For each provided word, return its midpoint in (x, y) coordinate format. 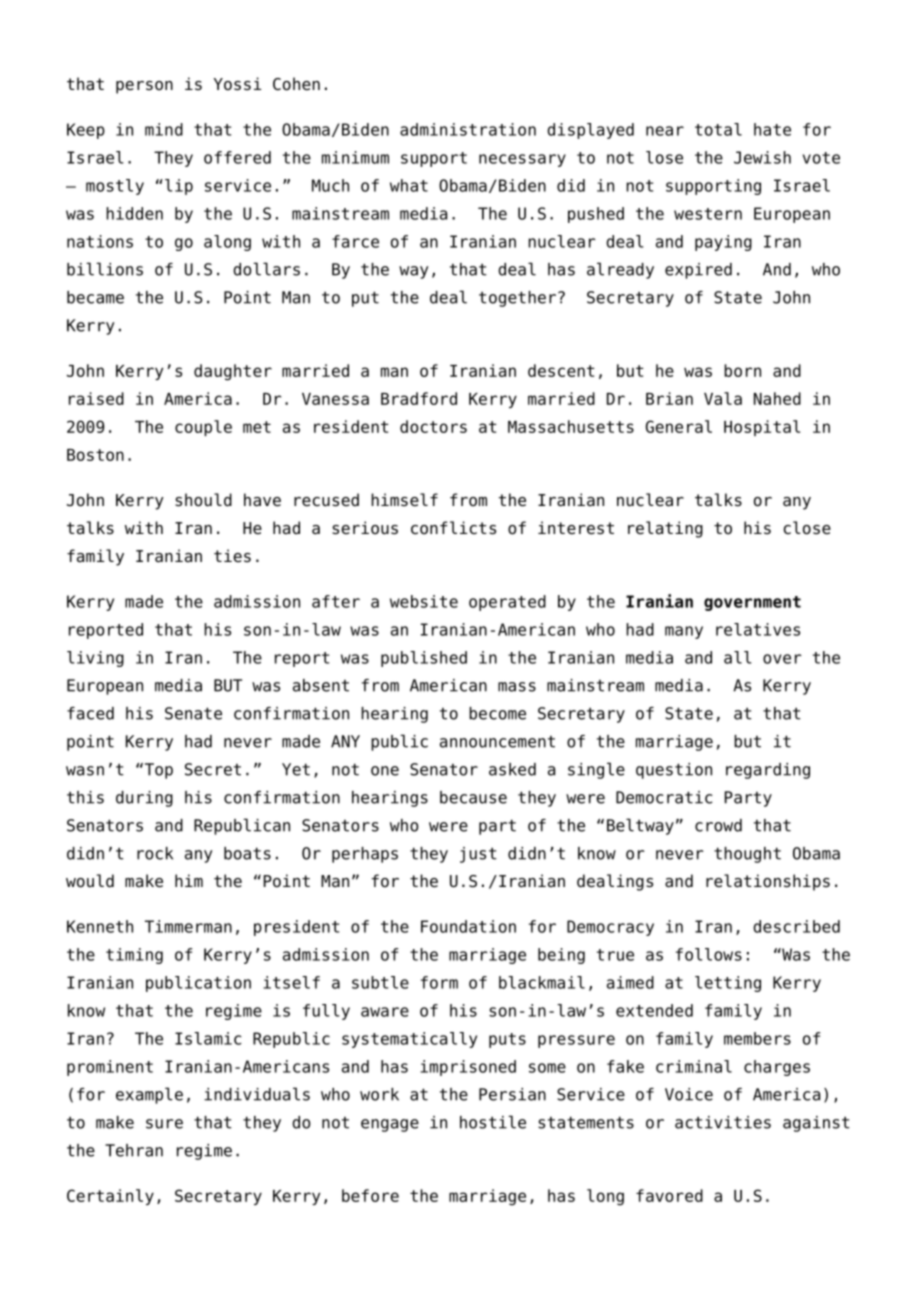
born (742, 370)
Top (157, 771)
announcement (497, 742)
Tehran (134, 1150)
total (718, 129)
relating (665, 529)
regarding (768, 771)
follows (709, 954)
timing (134, 956)
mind (164, 129)
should (203, 500)
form (439, 982)
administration (468, 129)
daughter (233, 372)
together (517, 299)
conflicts (453, 528)
